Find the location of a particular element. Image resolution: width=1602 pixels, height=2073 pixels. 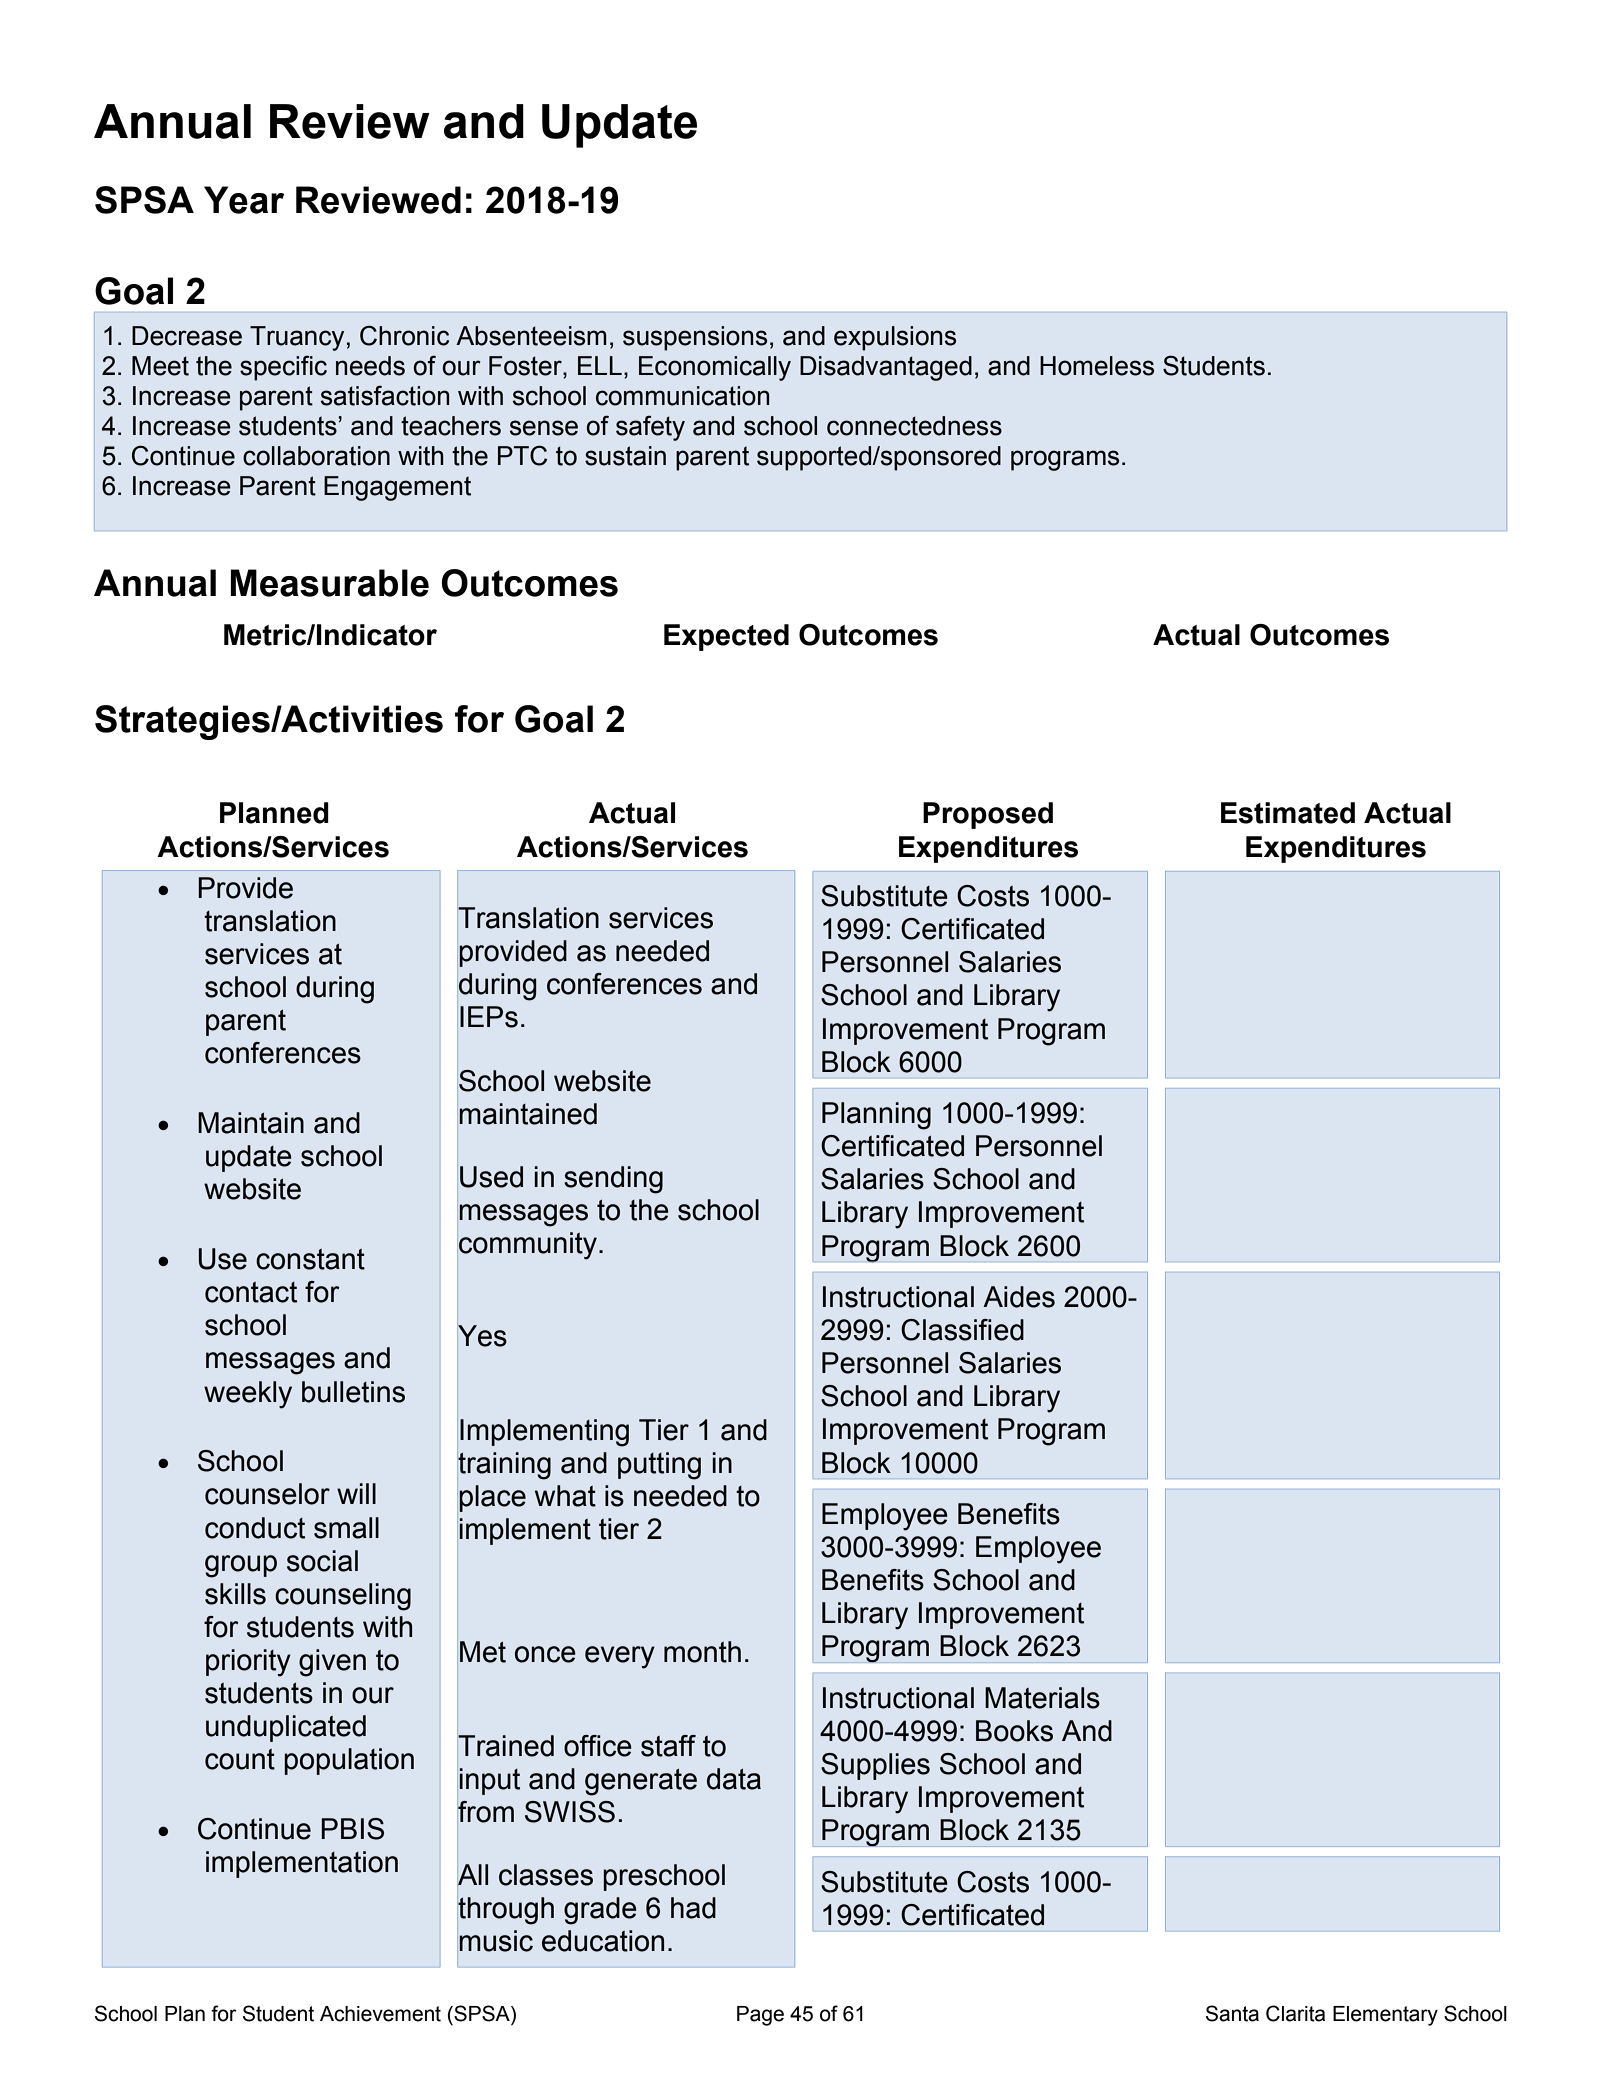

Aides is located at coordinates (1019, 1297).
